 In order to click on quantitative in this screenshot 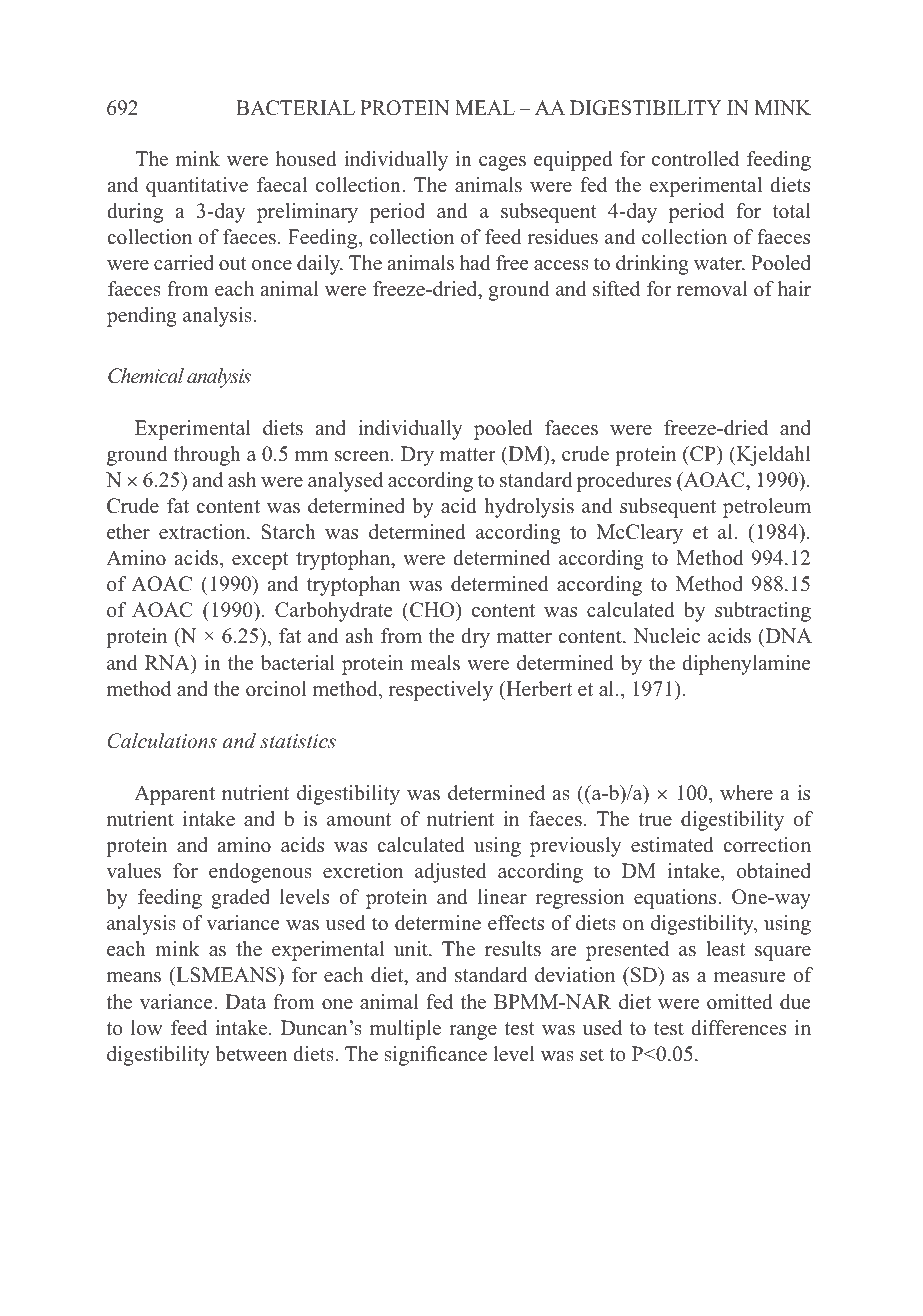, I will do `click(197, 187)`.
